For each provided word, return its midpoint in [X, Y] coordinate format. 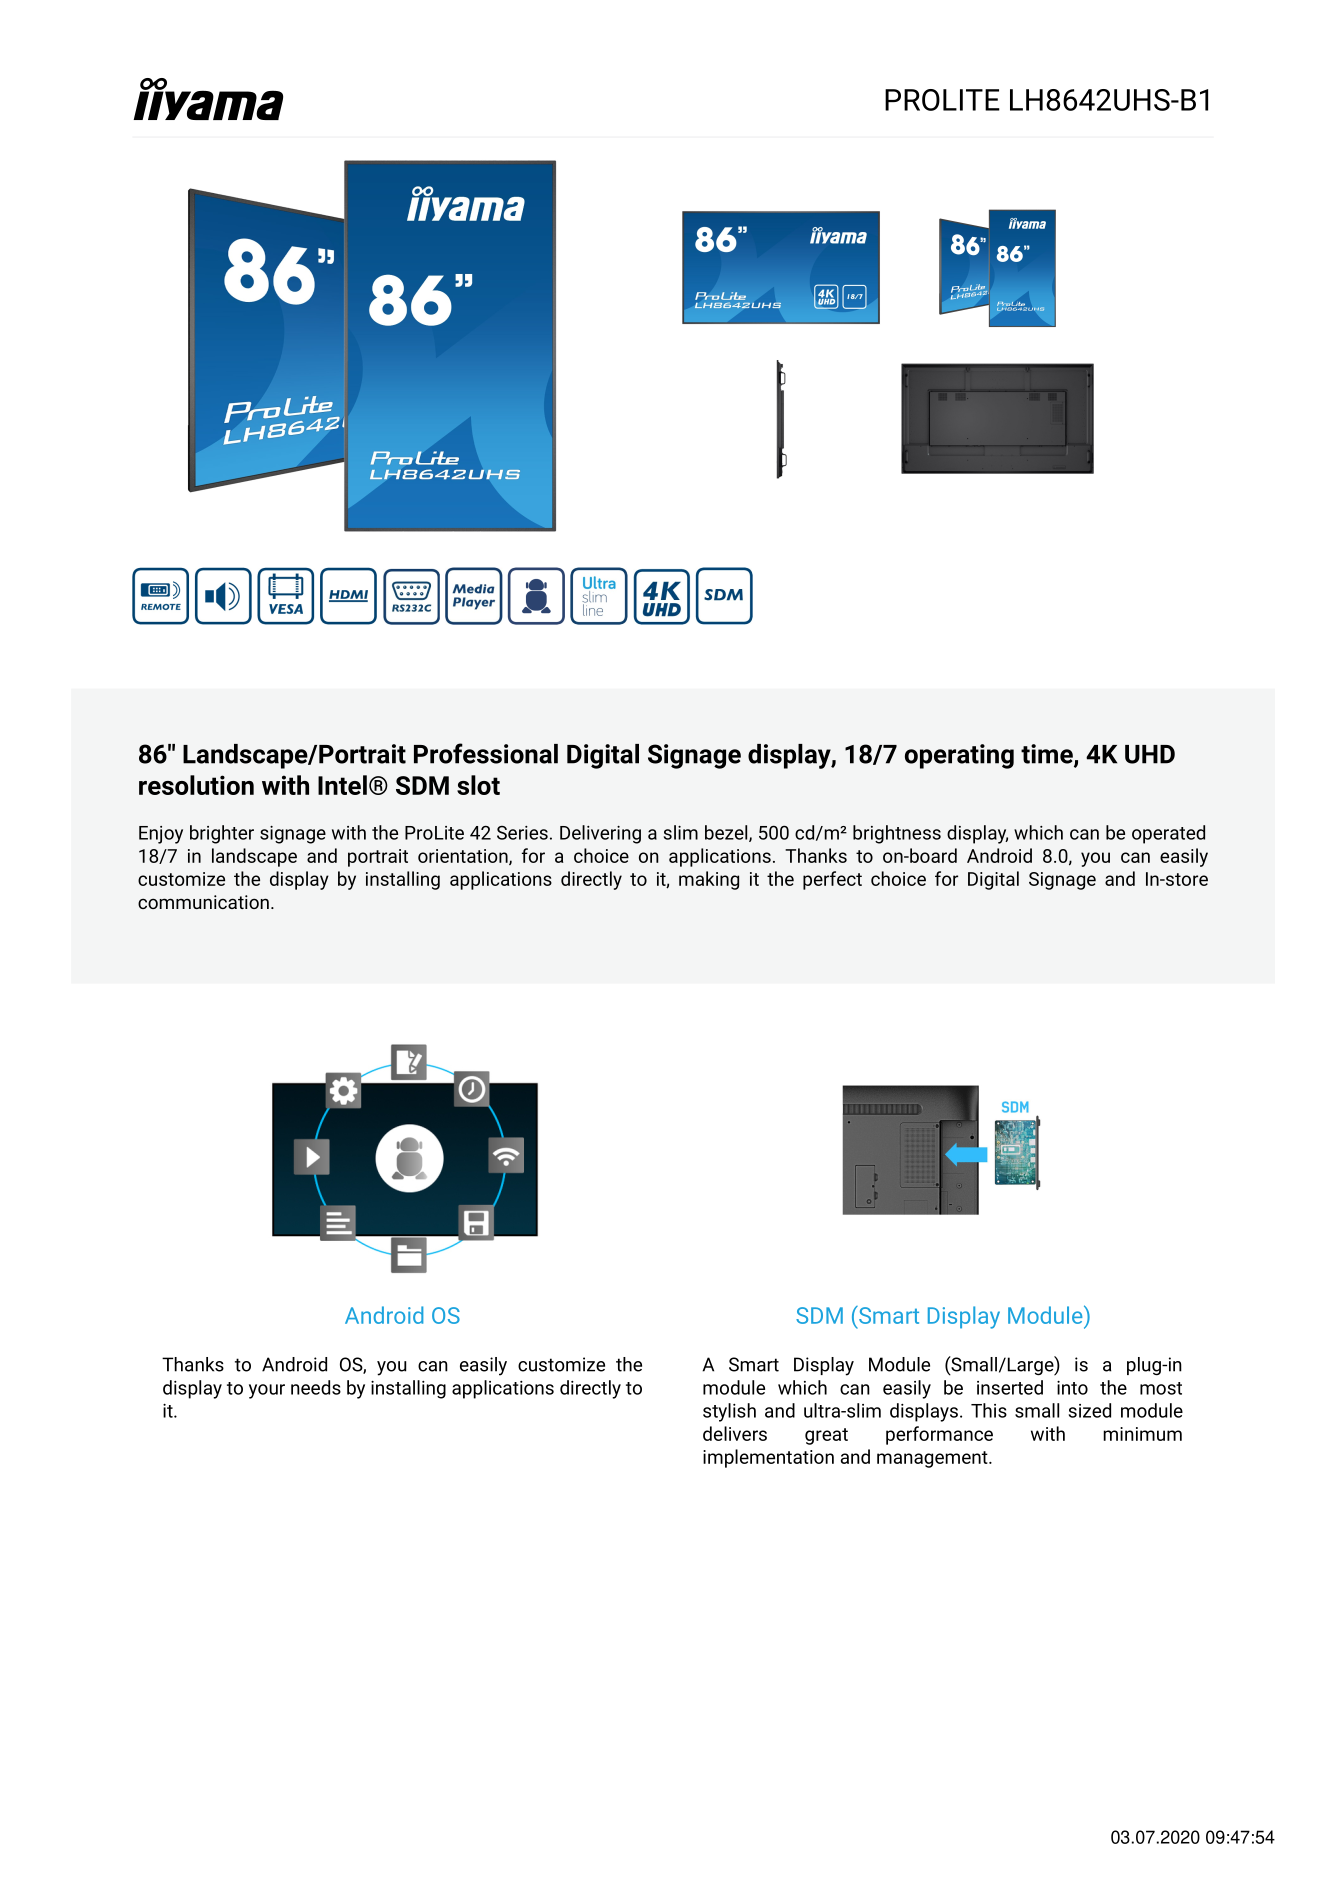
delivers [735, 1433]
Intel [342, 785]
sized [1090, 1410]
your [267, 1391]
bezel [727, 833]
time [1048, 755]
